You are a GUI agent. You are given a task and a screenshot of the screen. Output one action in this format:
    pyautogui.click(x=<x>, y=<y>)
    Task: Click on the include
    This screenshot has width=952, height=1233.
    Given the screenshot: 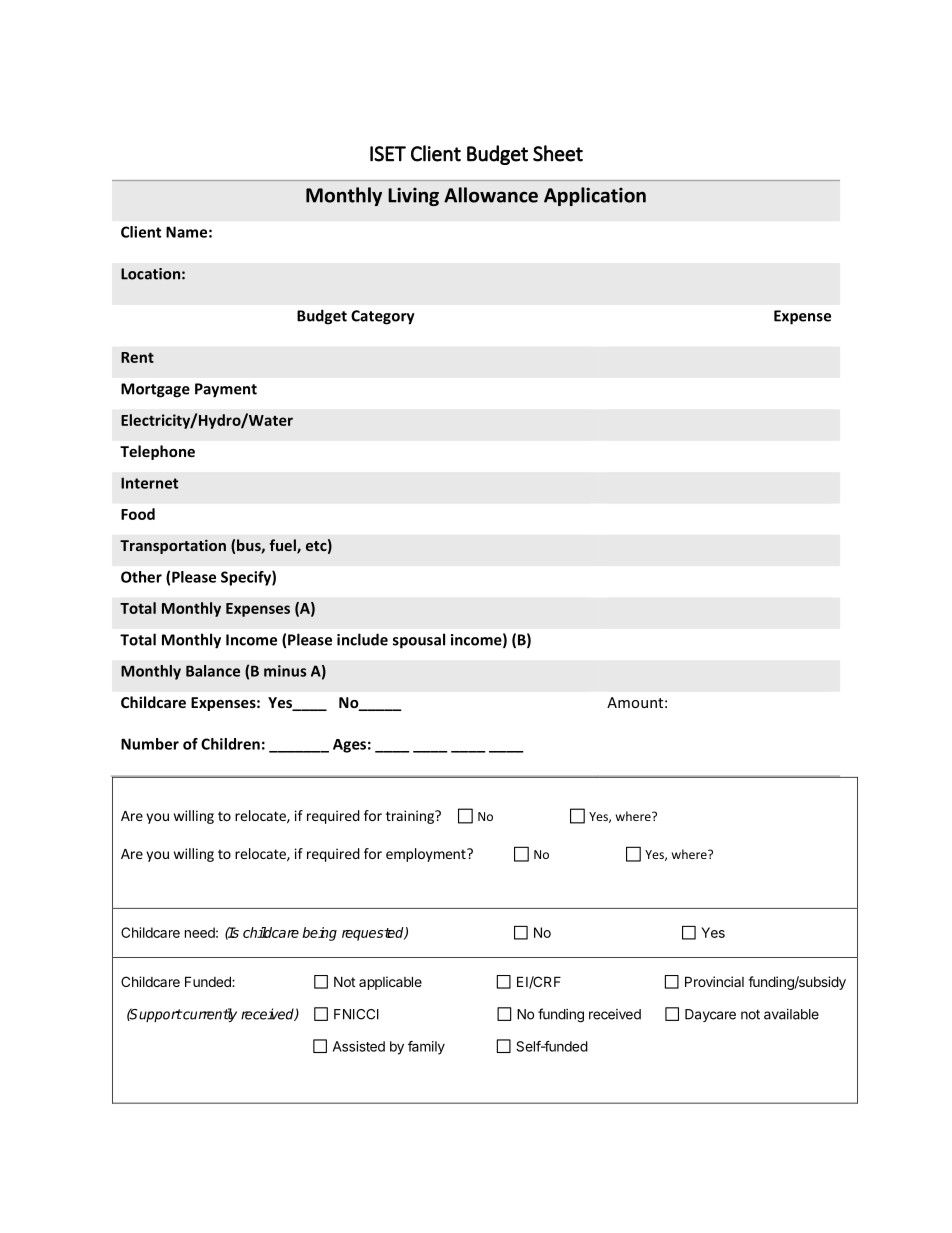 What is the action you would take?
    pyautogui.click(x=362, y=639)
